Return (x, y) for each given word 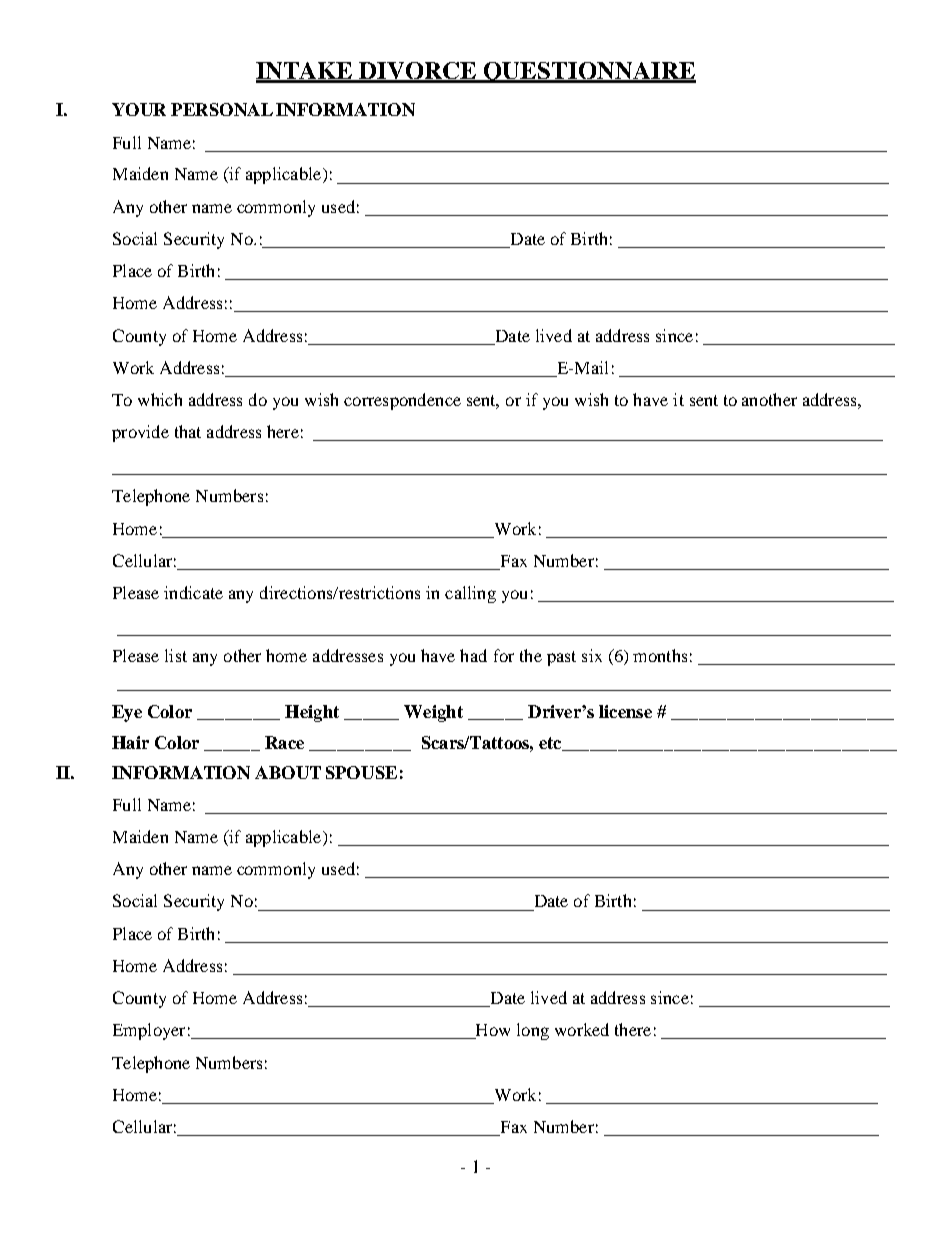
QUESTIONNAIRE (589, 72)
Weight (433, 713)
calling (470, 594)
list (176, 655)
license (625, 711)
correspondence (402, 401)
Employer (149, 1031)
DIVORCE (419, 72)
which (160, 399)
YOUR (139, 109)
